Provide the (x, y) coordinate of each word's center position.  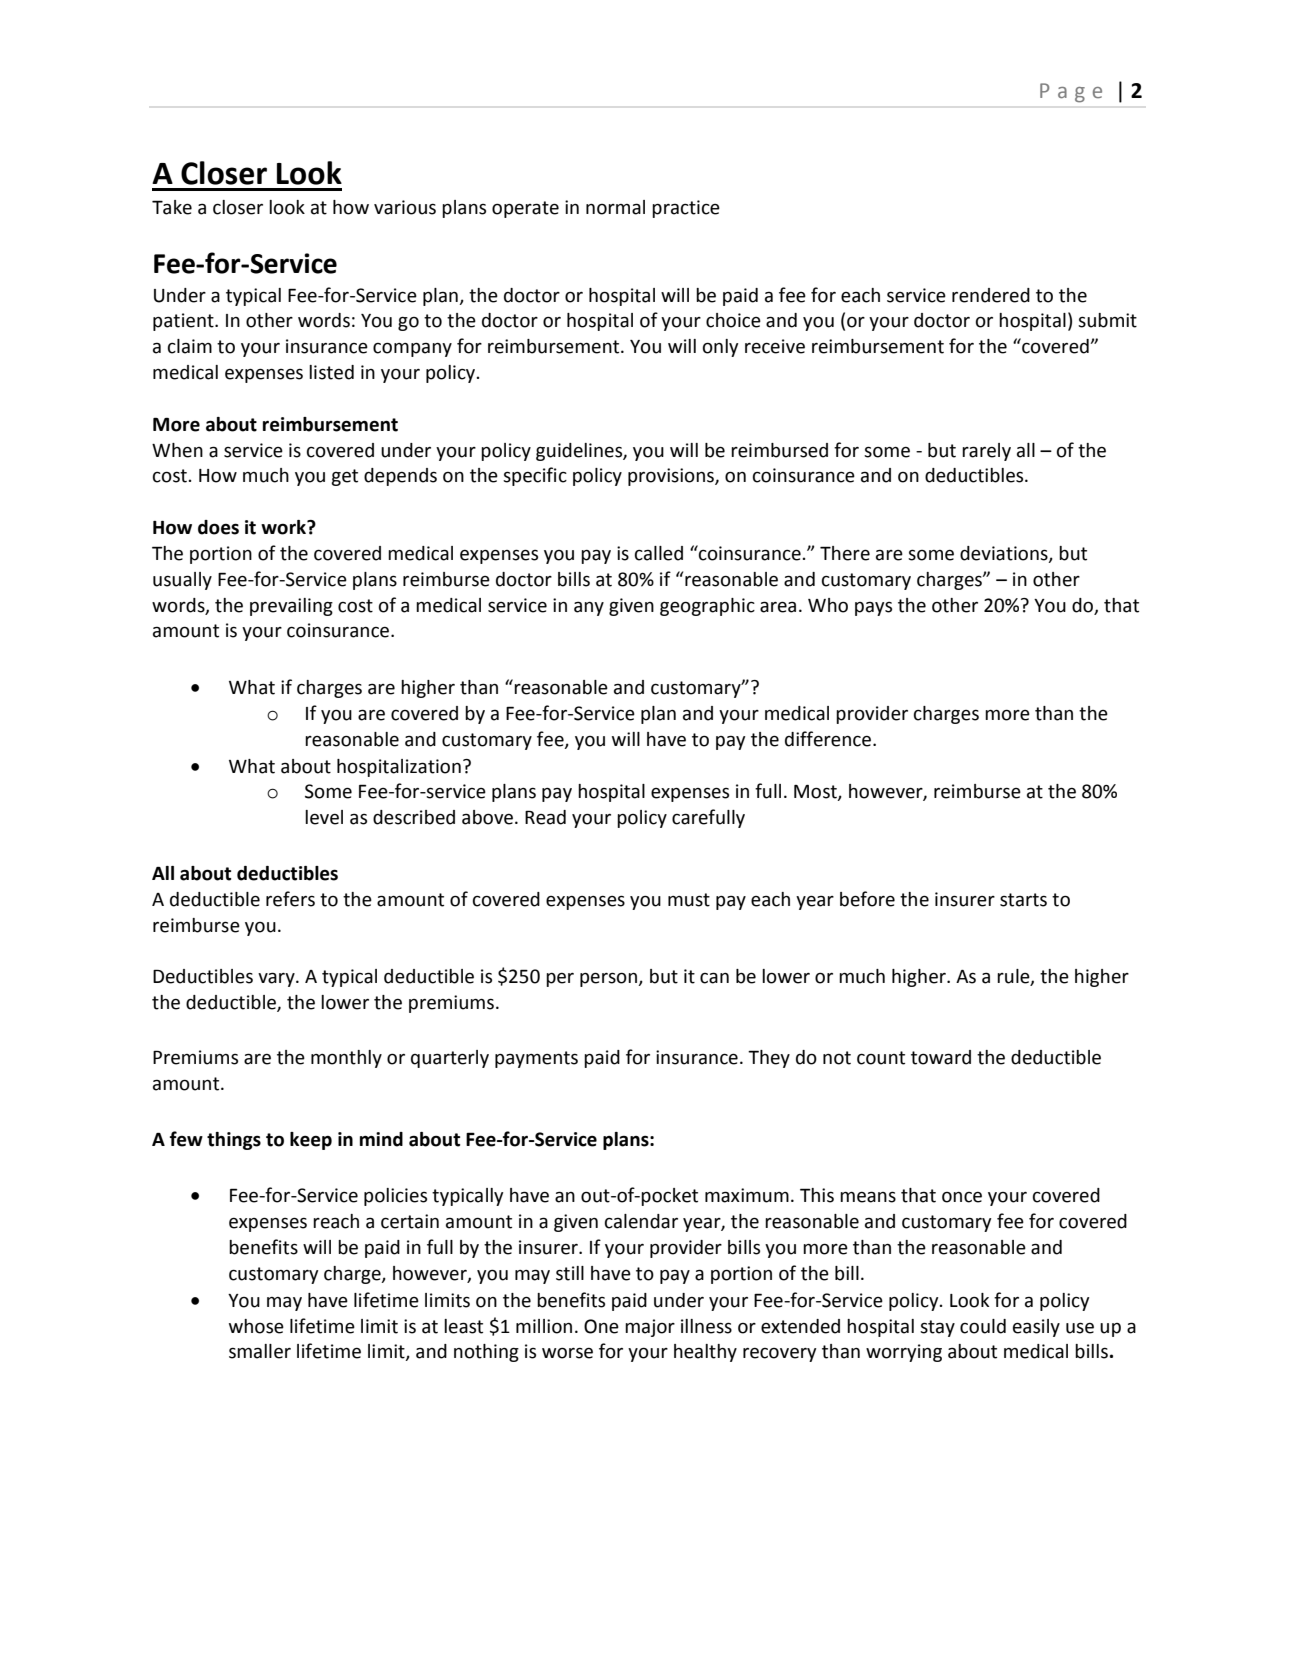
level (324, 817)
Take (172, 207)
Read (545, 817)
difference (828, 739)
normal (615, 207)
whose (256, 1326)
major (650, 1328)
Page (1071, 93)
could (983, 1326)
